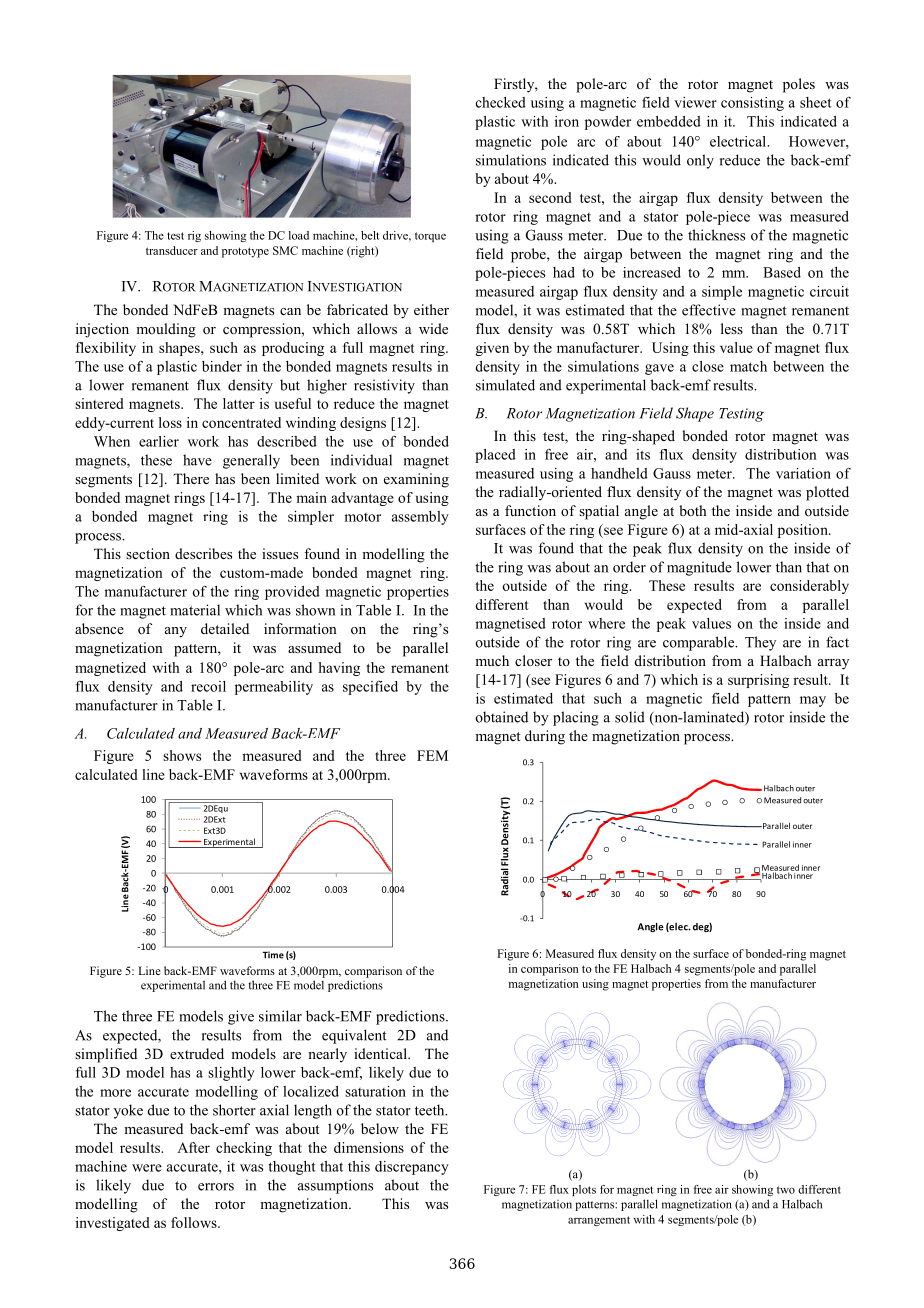 This image has height=1308, width=924. What do you see at coordinates (495, 456) in the image?
I see `placed` at bounding box center [495, 456].
